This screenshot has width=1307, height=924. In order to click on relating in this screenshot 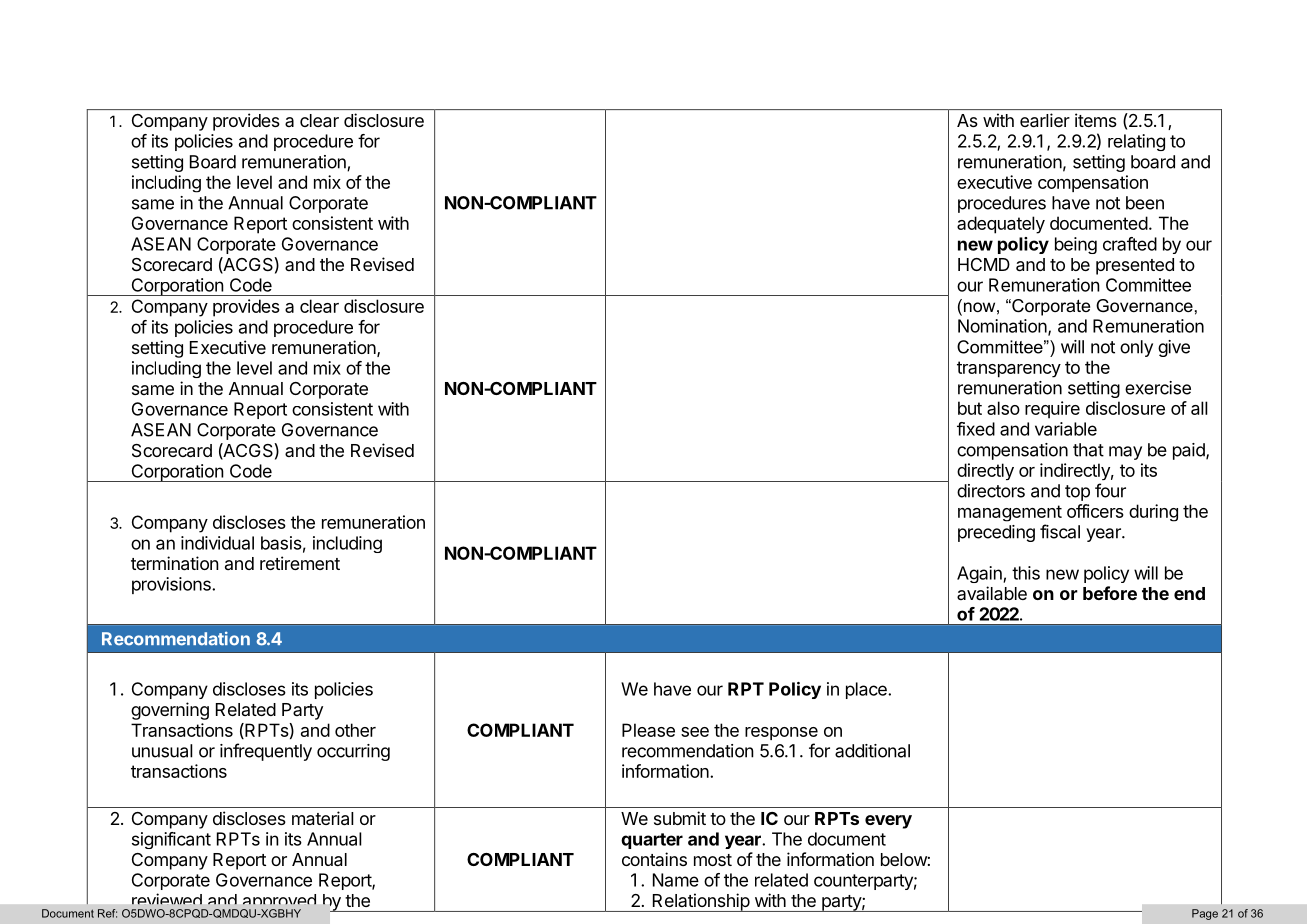, I will do `click(1136, 142)`.
